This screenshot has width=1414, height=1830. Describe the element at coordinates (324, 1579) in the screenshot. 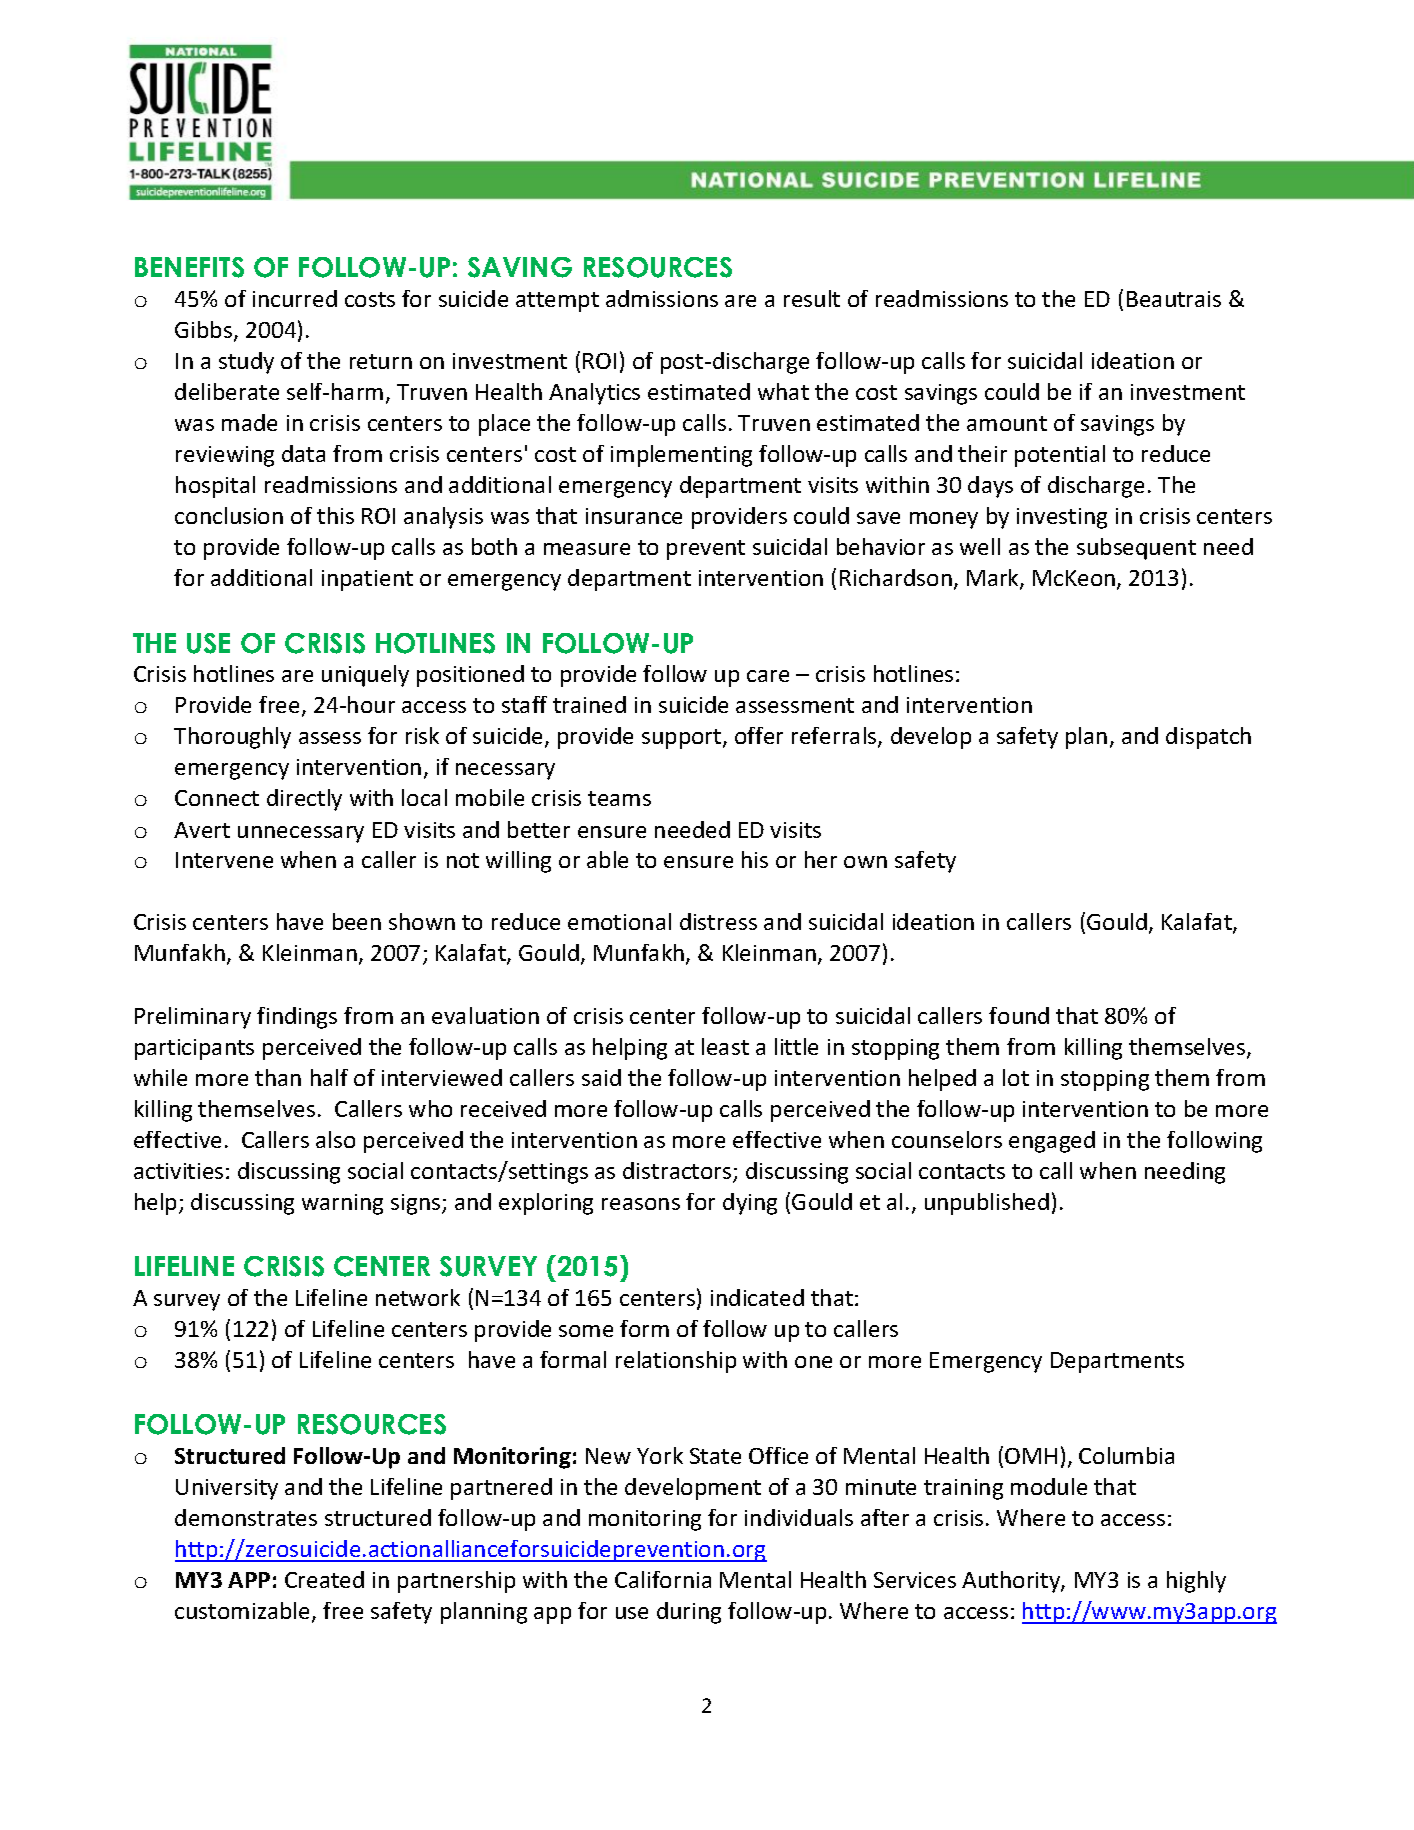

I see `Created` at that location.
